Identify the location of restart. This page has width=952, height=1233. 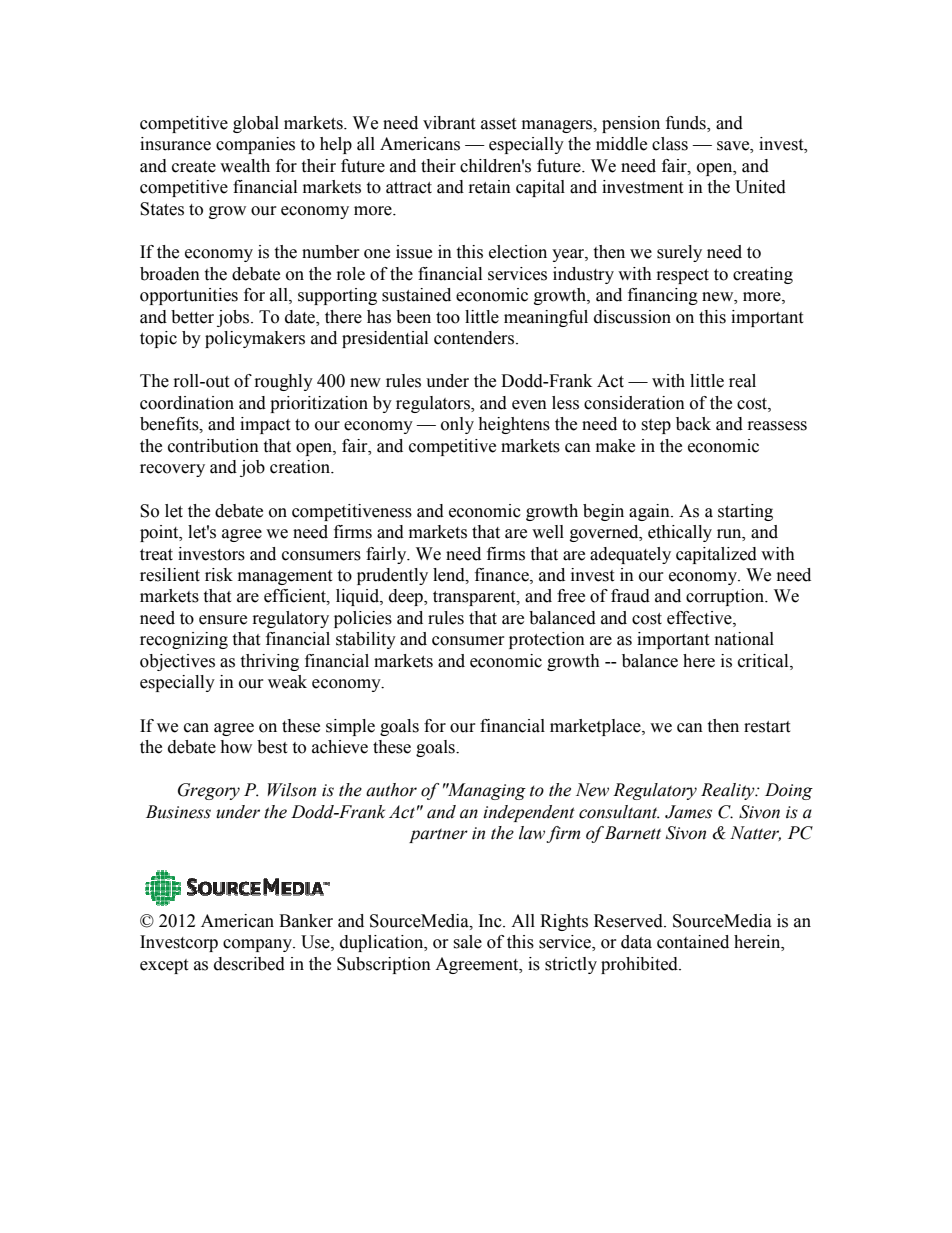
(767, 727).
